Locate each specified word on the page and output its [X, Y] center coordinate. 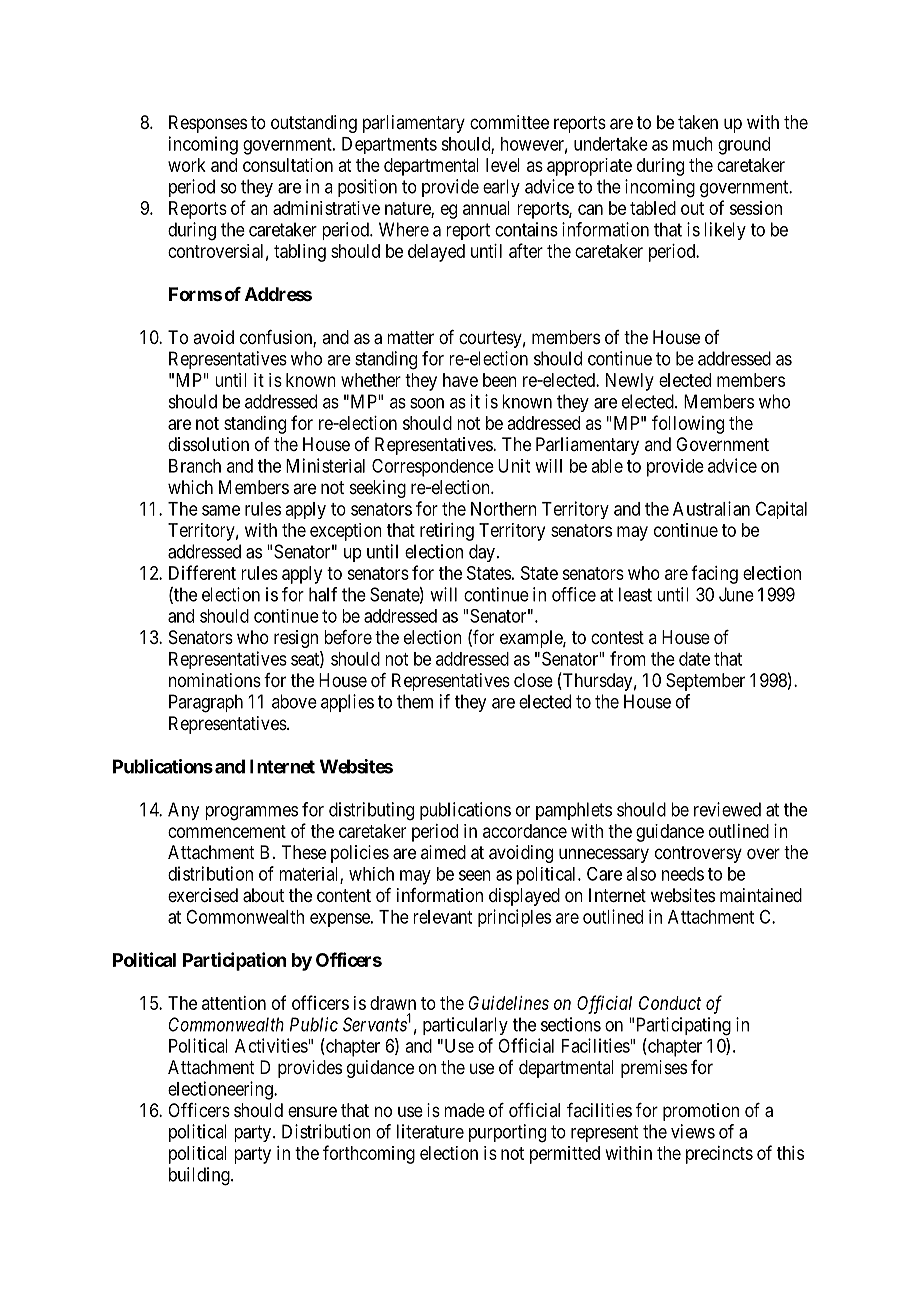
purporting [507, 1133]
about [263, 895]
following [688, 424]
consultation [288, 165]
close [533, 680]
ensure [312, 1111]
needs [683, 874]
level [503, 165]
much [693, 144]
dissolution [208, 444]
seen [475, 875]
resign [296, 639]
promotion [701, 1112]
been [500, 380]
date [694, 659]
